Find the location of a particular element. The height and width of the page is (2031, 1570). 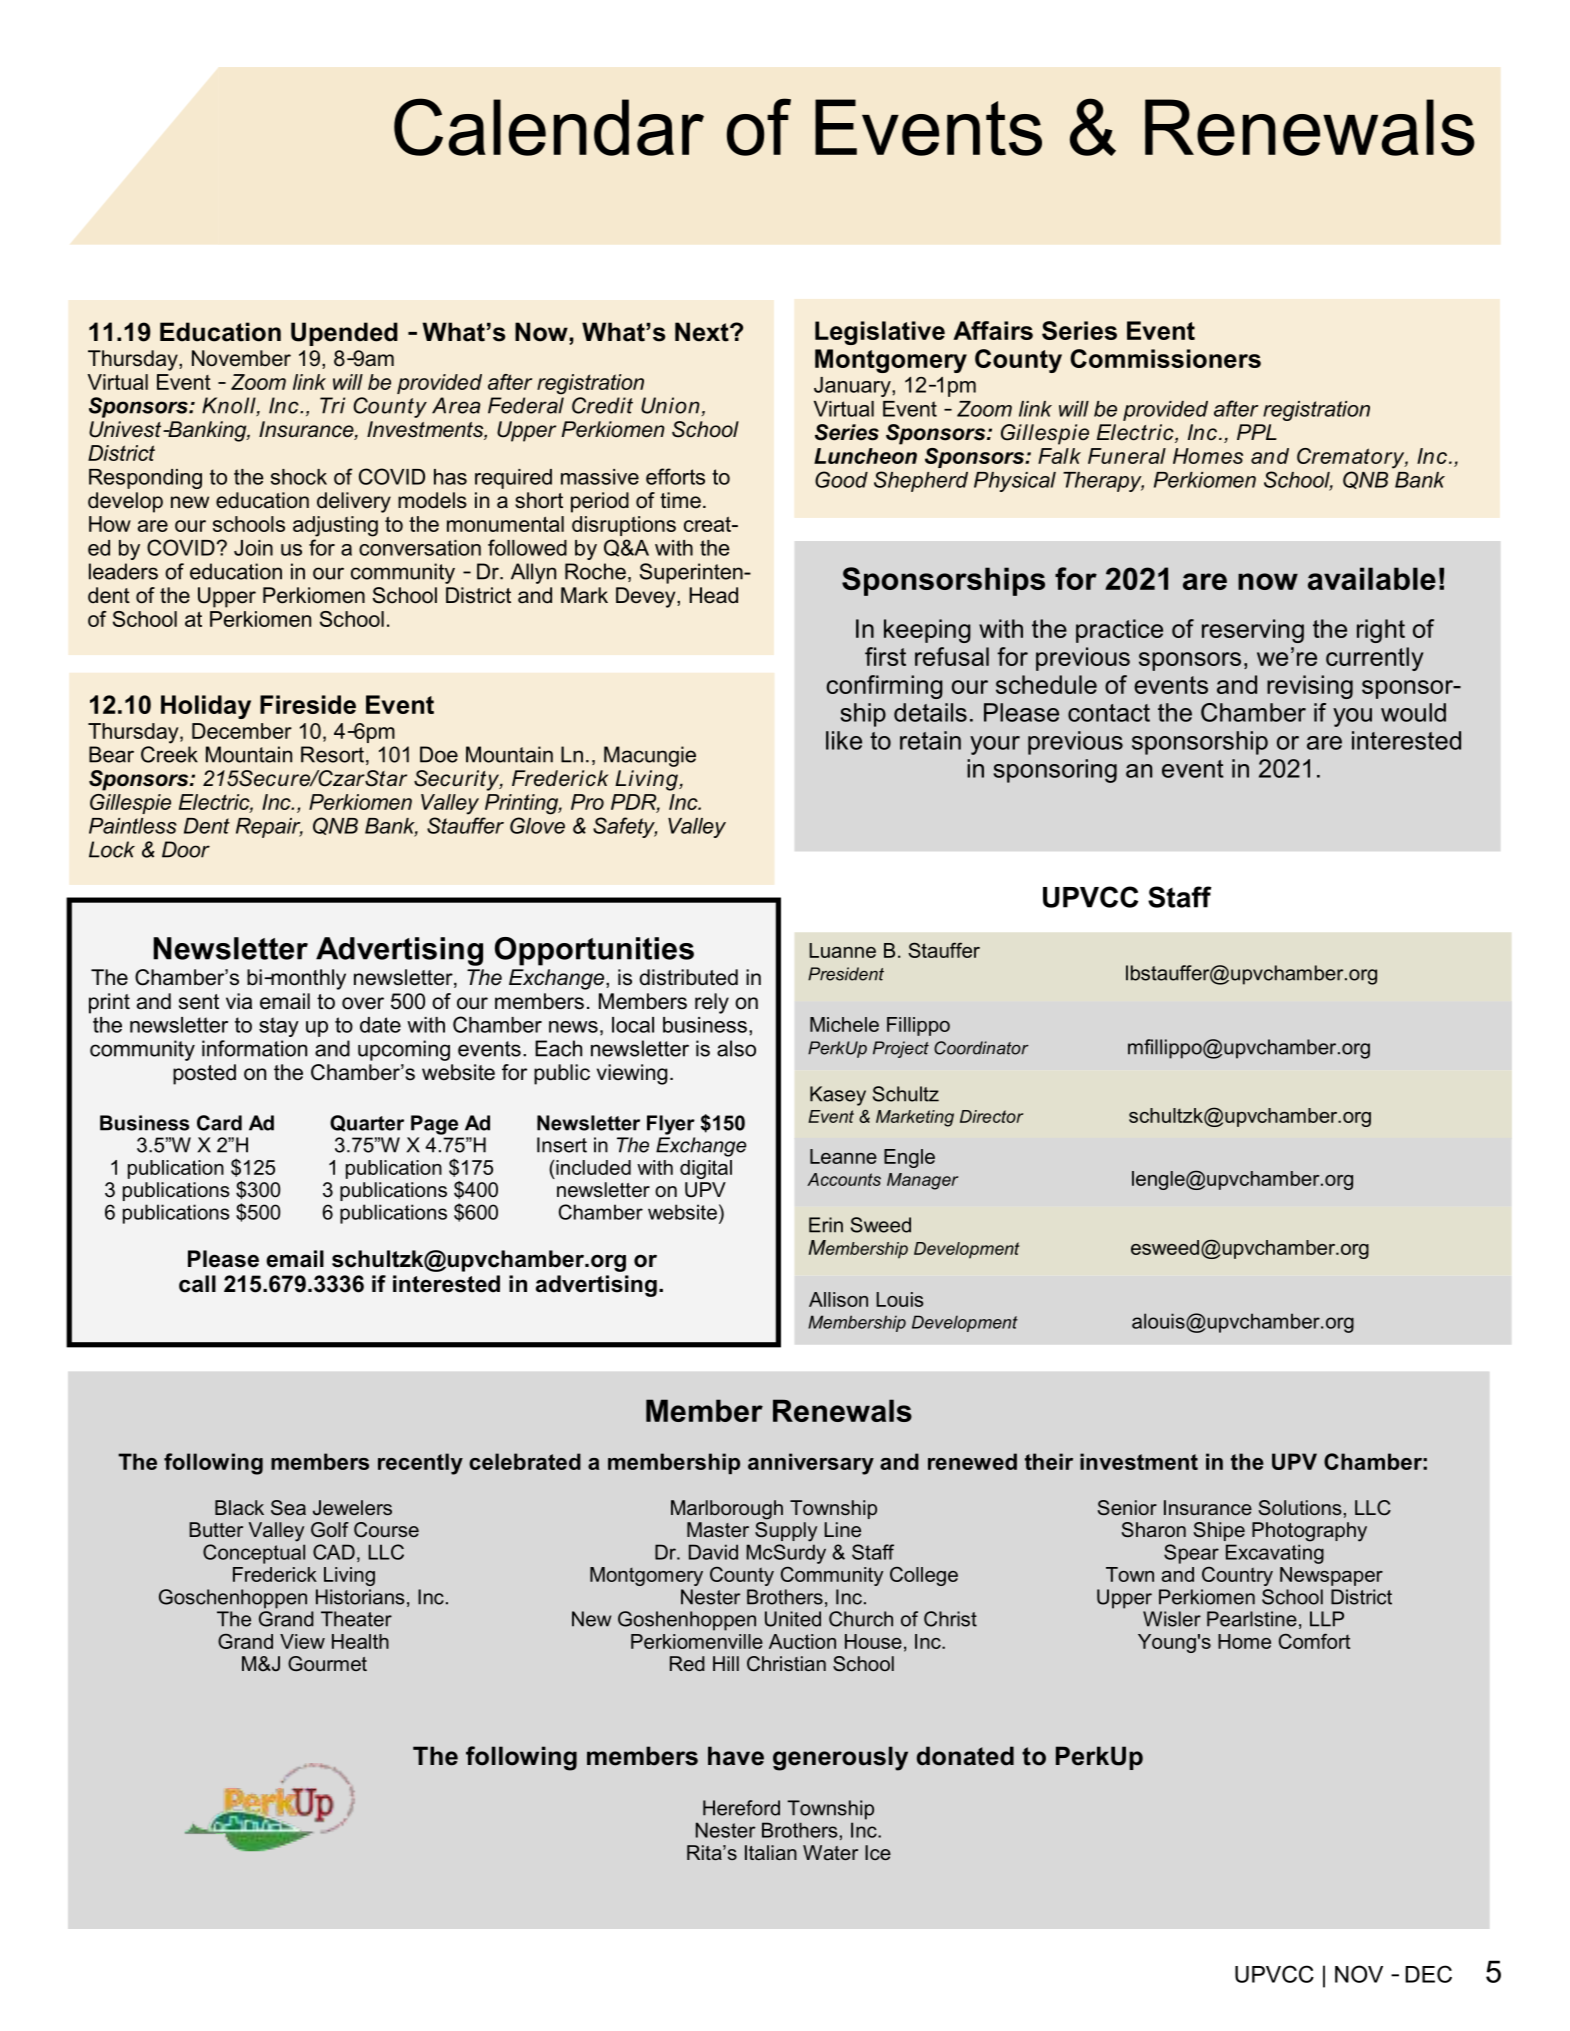

December is located at coordinates (242, 731).
